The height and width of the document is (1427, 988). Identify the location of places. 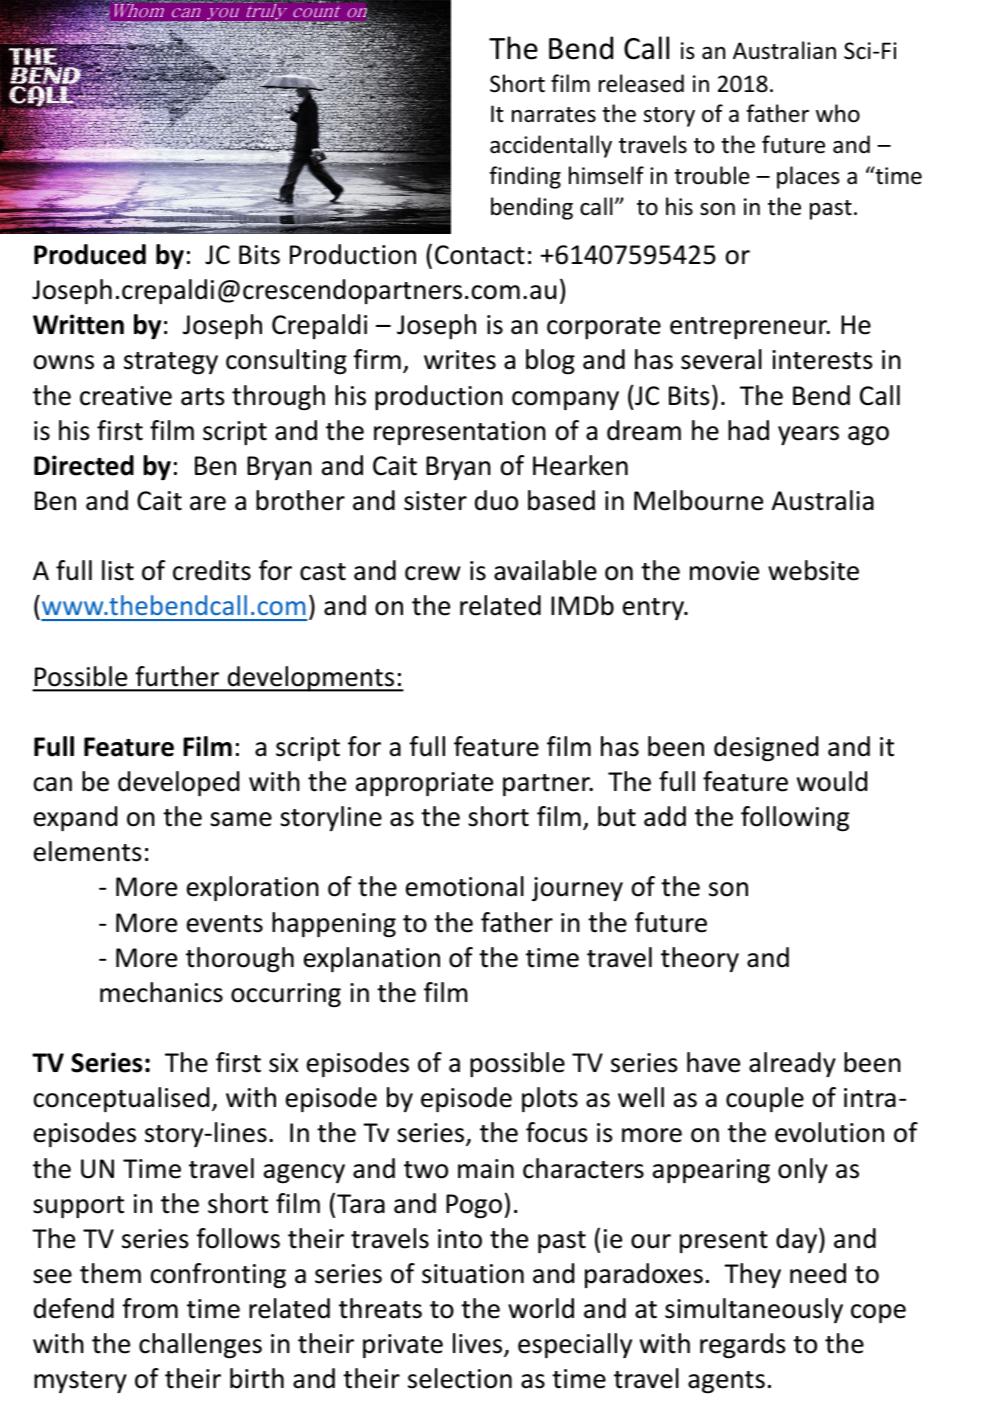
(808, 177).
